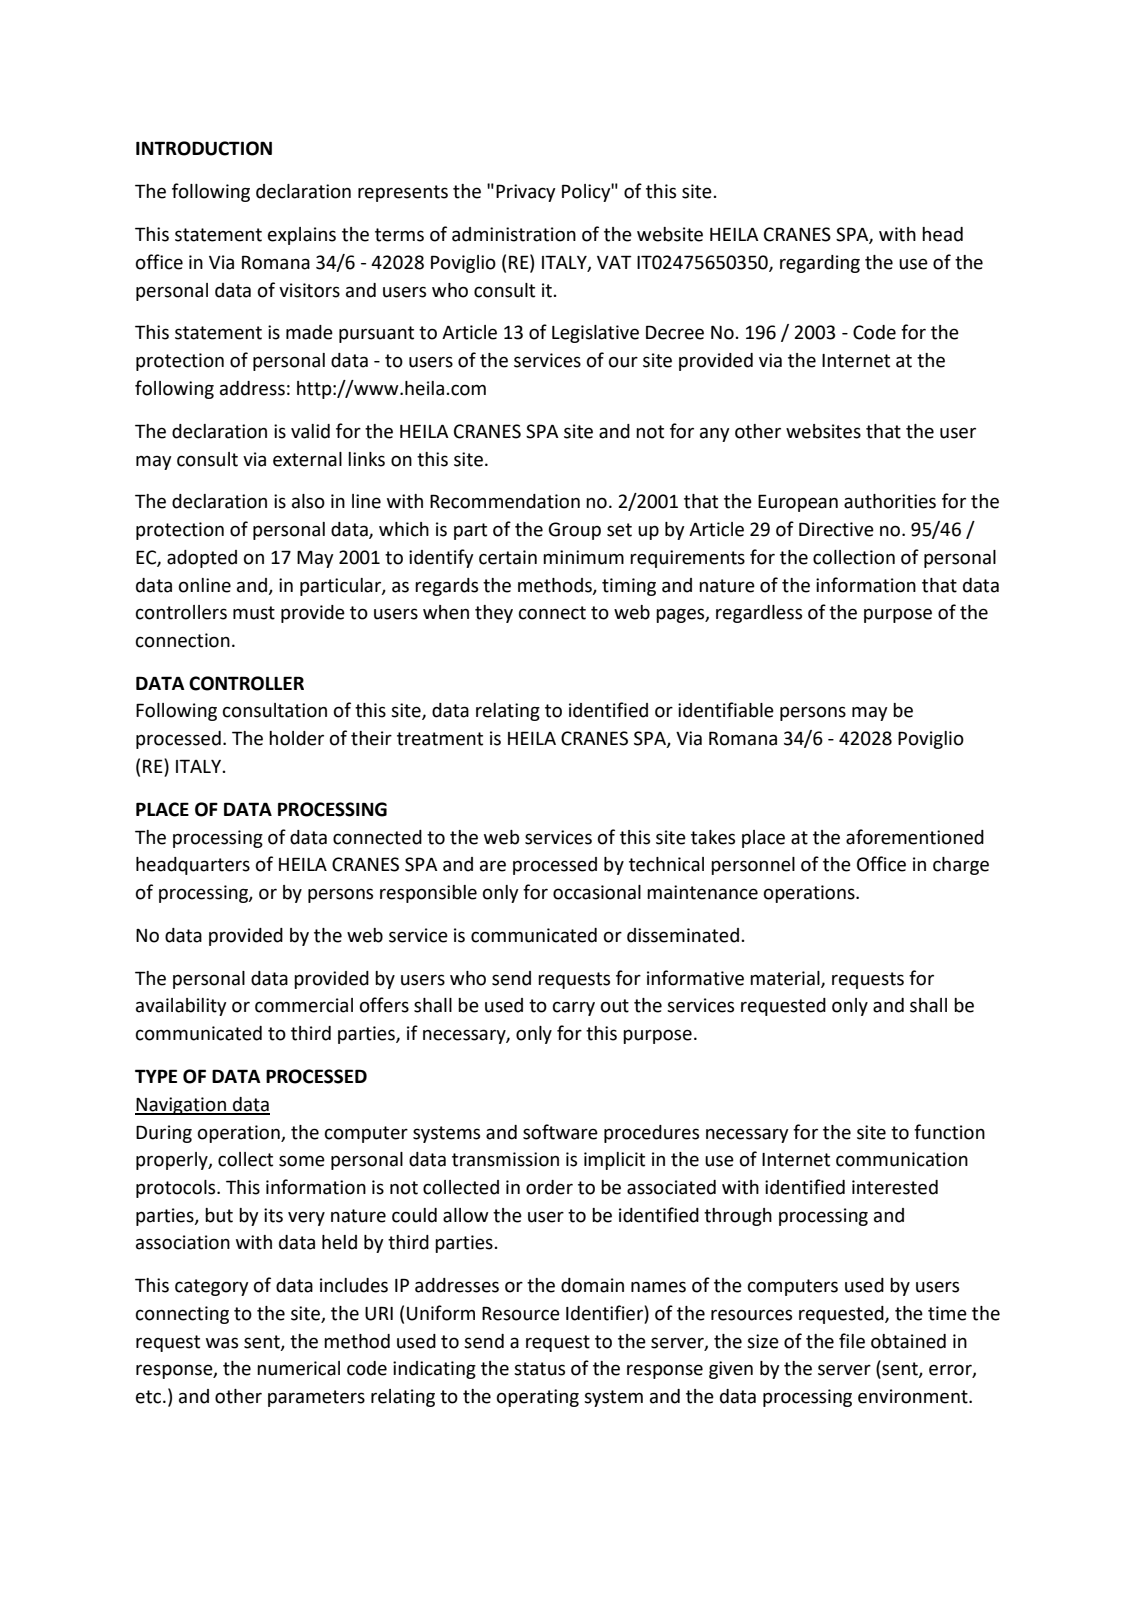 This document has width=1137, height=1608. I want to click on Navigation, so click(181, 1106).
